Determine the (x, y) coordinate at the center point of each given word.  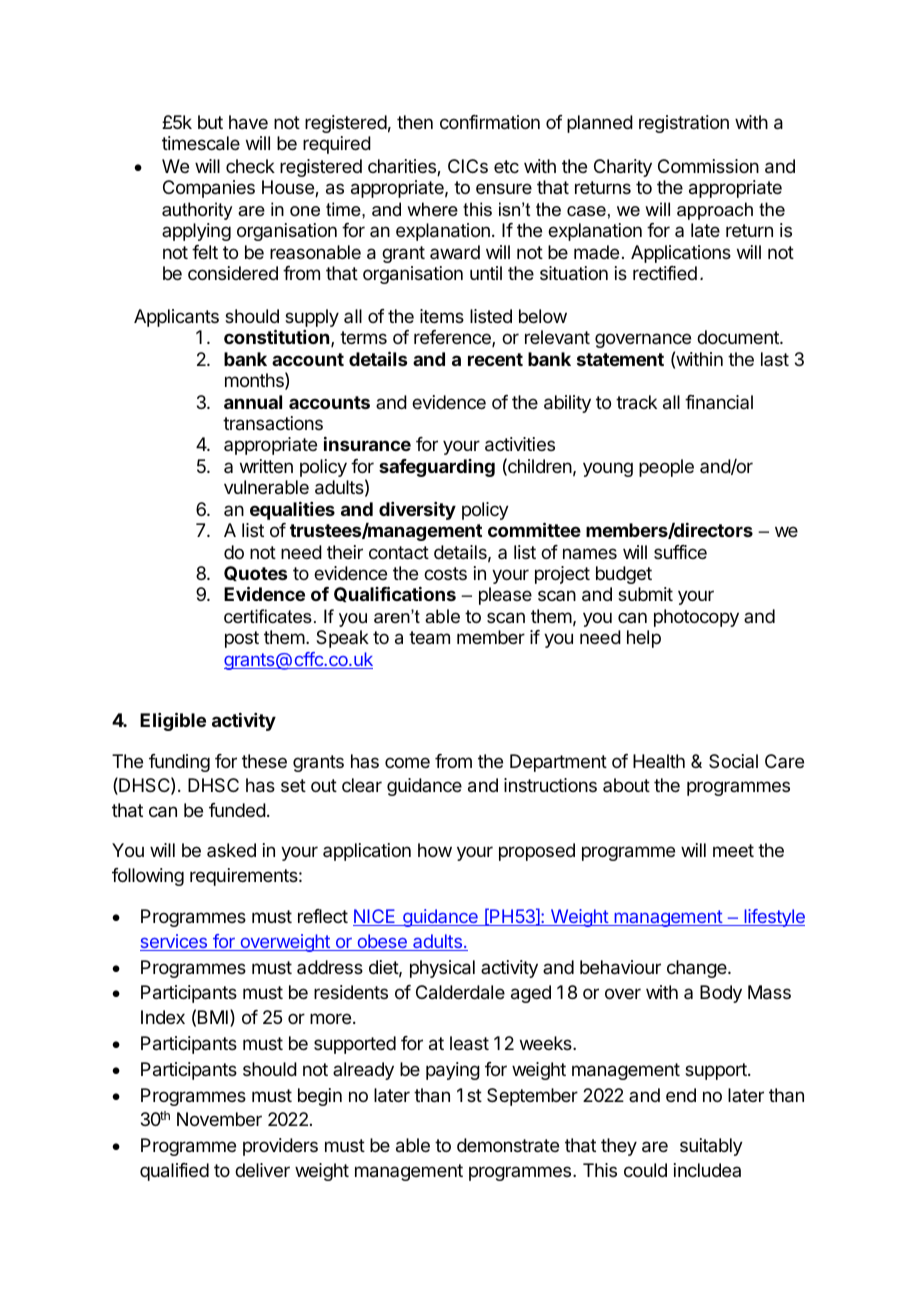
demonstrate (508, 1145)
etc (506, 166)
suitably (711, 1147)
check (250, 166)
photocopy (696, 618)
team (429, 638)
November (219, 1119)
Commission (708, 166)
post (242, 639)
